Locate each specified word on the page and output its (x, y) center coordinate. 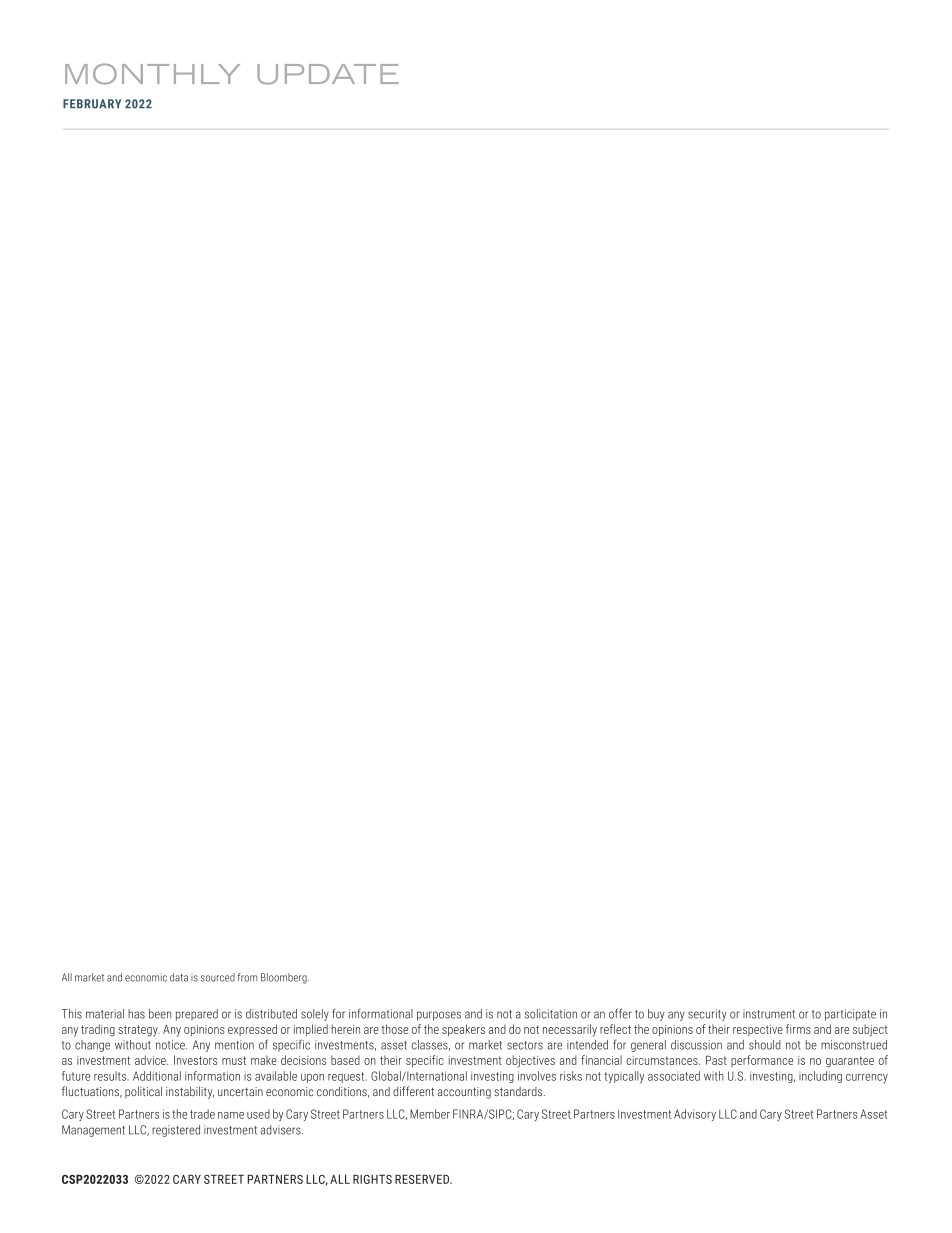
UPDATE (328, 74)
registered (176, 1131)
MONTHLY (152, 74)
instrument (769, 1014)
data (179, 977)
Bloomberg (285, 978)
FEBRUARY (92, 104)
